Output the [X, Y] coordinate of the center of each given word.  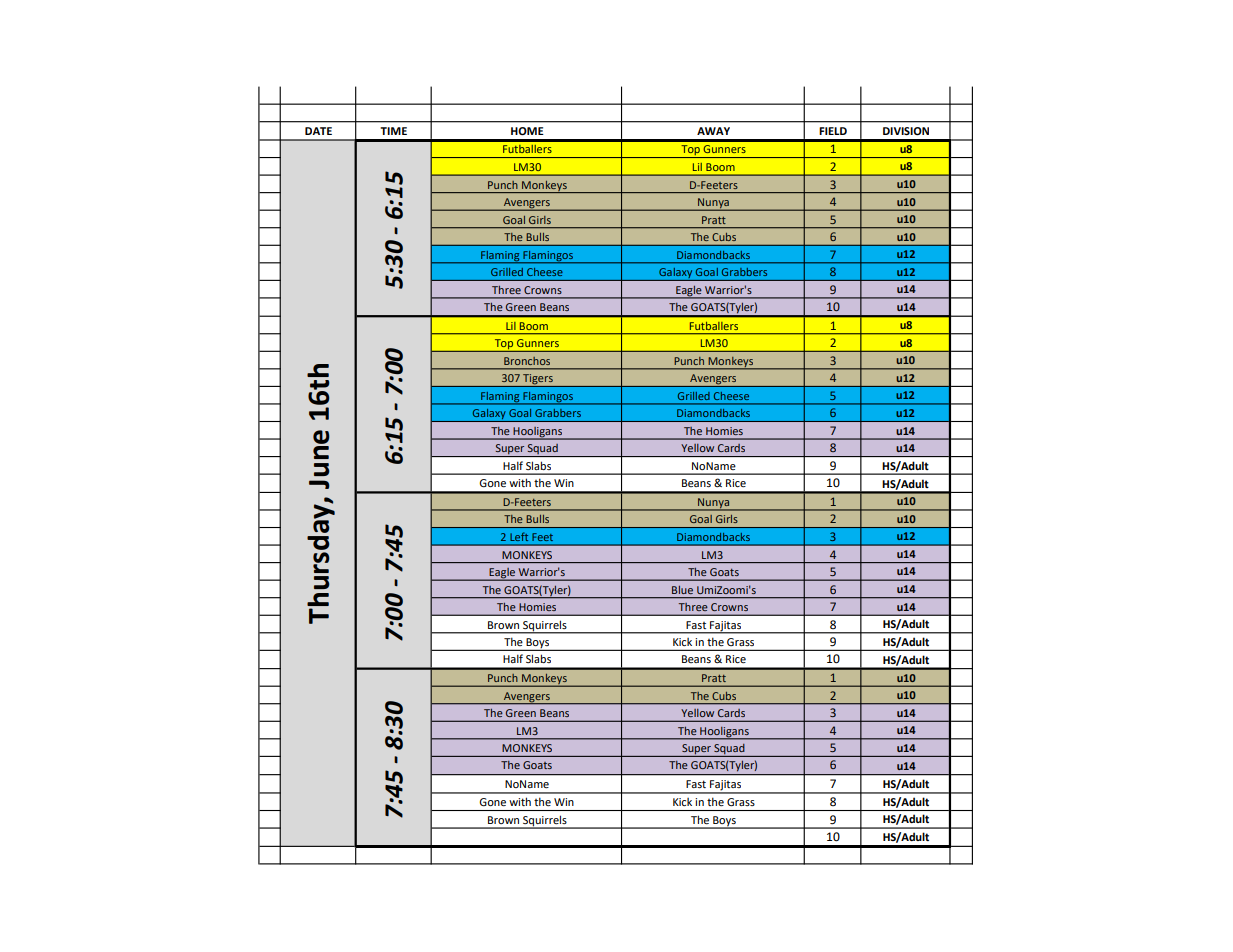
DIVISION [906, 131]
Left [519, 537]
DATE [318, 131]
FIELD [833, 131]
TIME [393, 131]
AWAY [713, 131]
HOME [527, 131]
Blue [682, 590]
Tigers [538, 380]
